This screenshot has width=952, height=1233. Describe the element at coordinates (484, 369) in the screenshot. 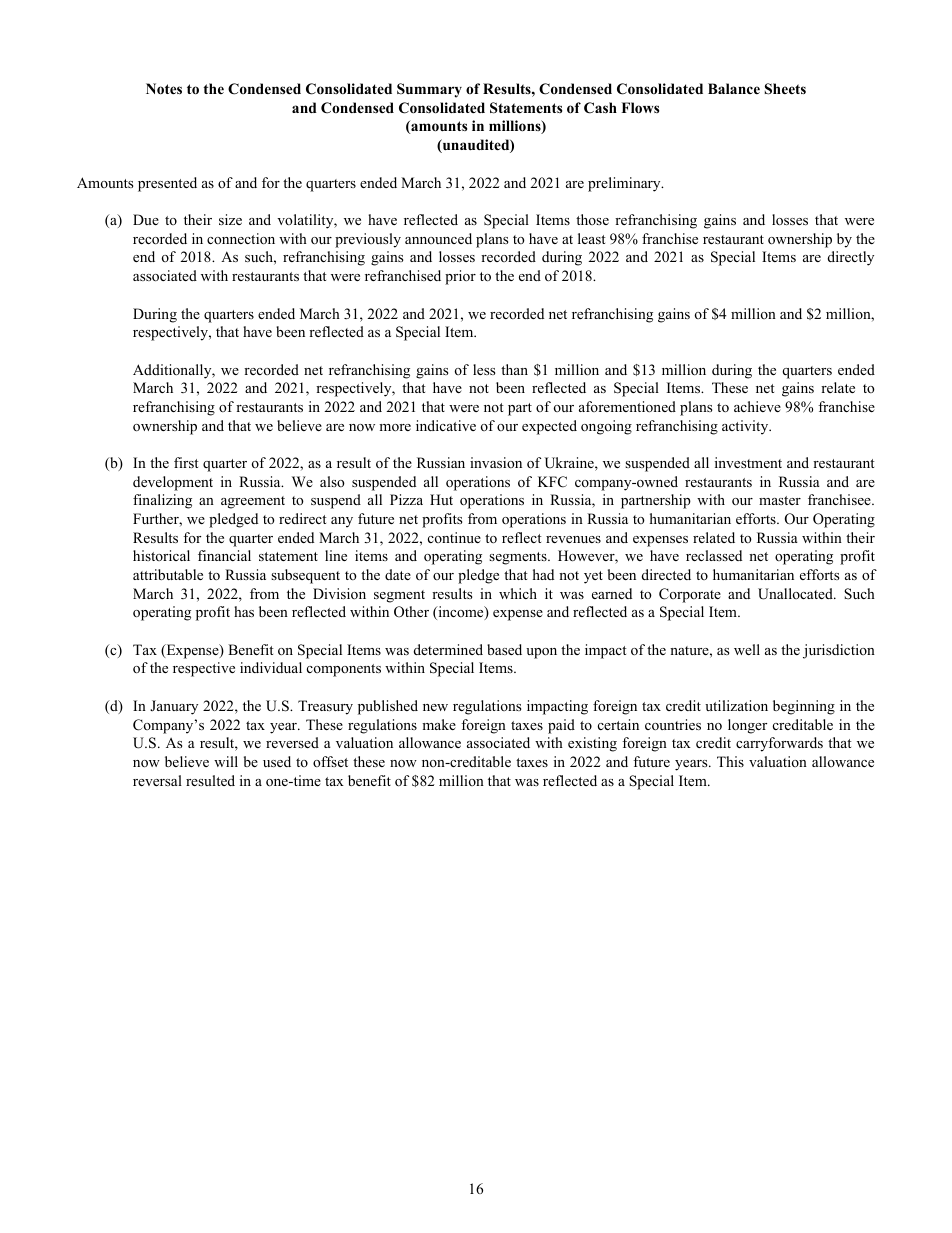

I see `less` at that location.
